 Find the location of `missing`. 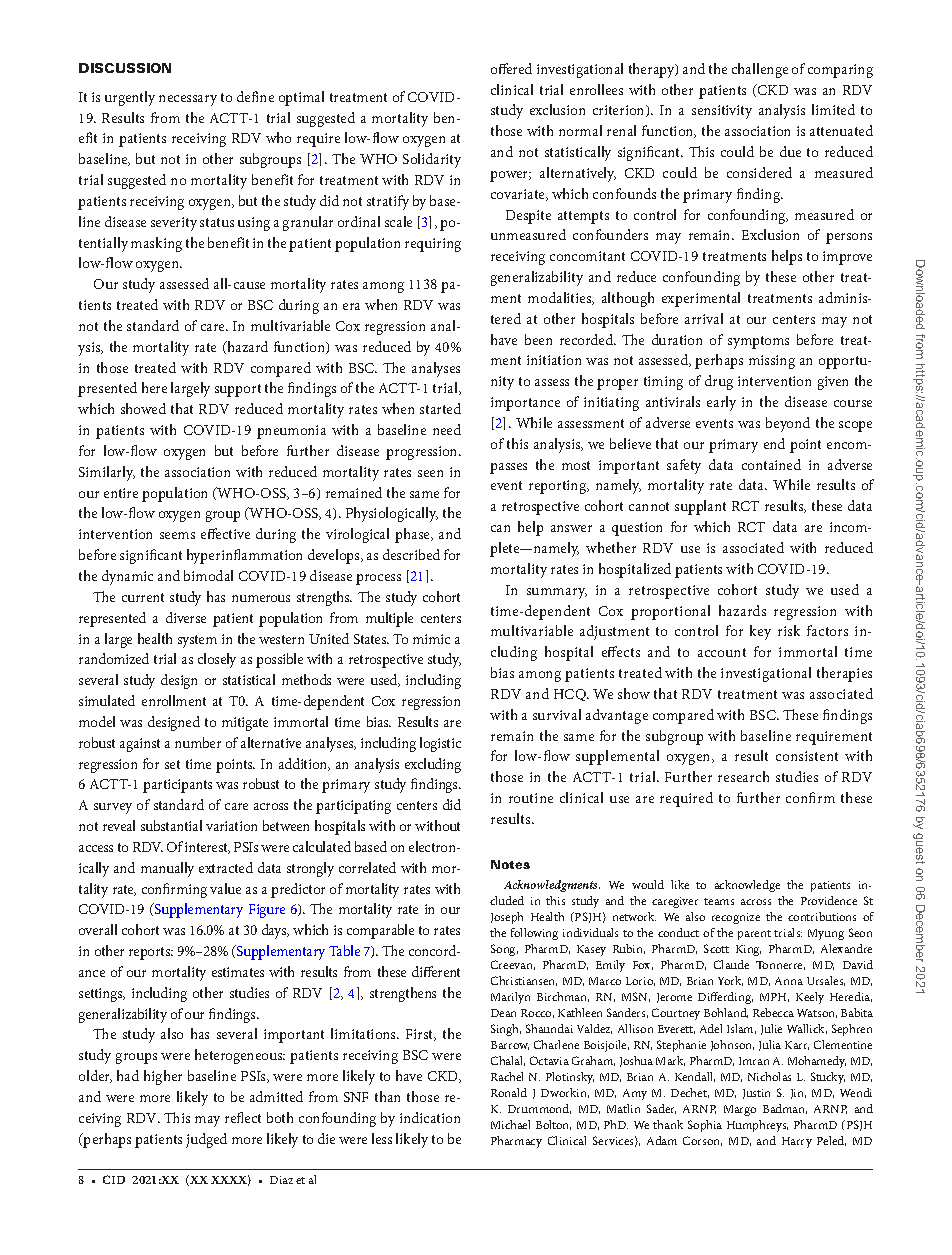

missing is located at coordinates (772, 362).
